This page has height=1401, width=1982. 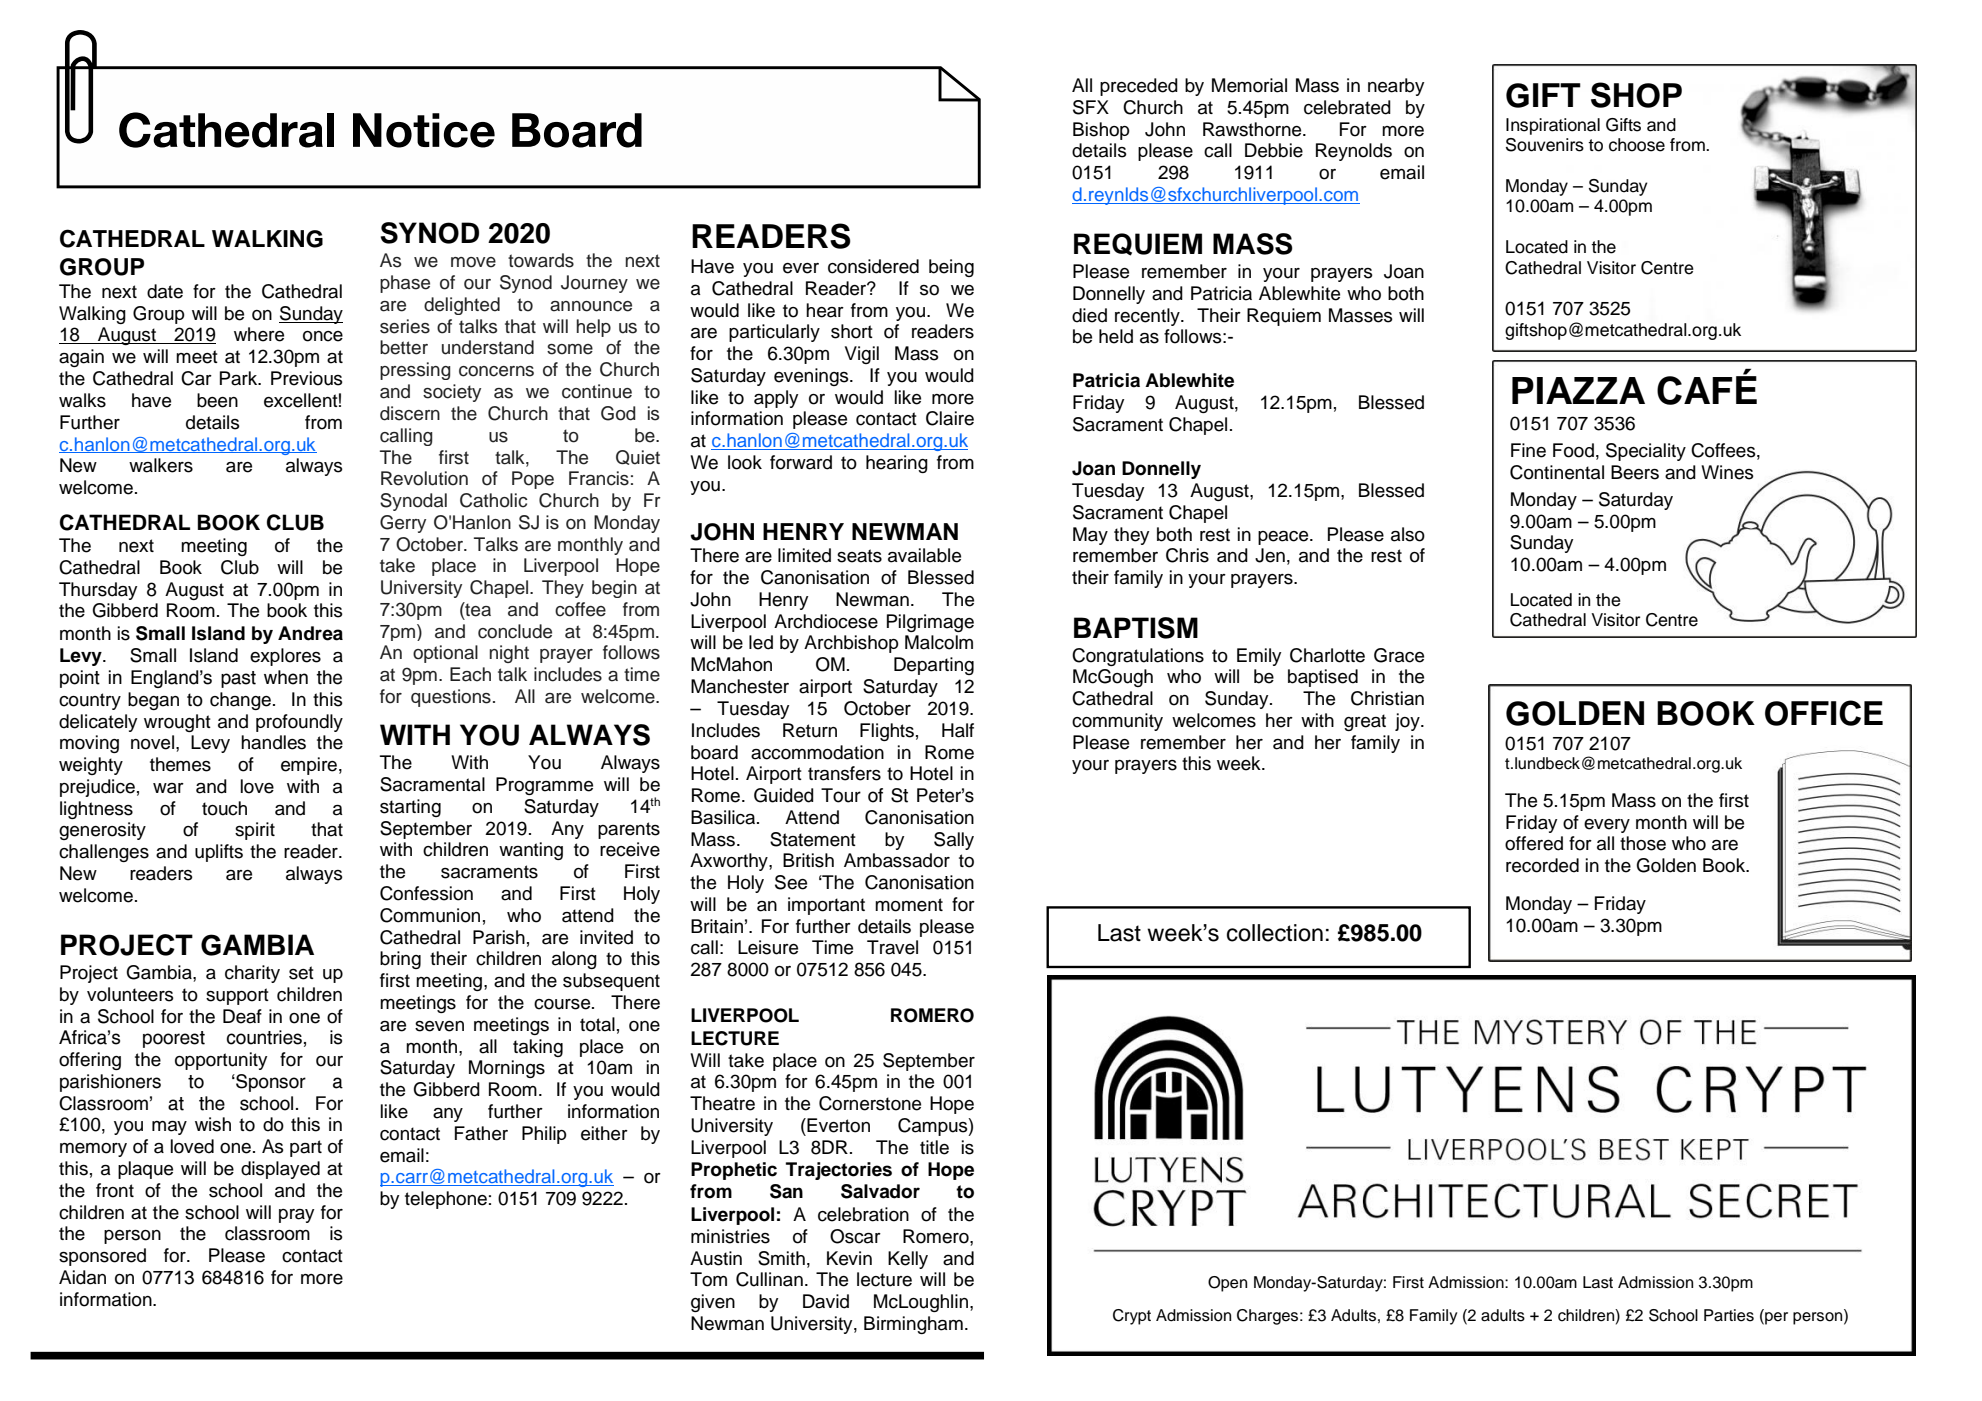 I want to click on Aidan, so click(x=82, y=1277).
